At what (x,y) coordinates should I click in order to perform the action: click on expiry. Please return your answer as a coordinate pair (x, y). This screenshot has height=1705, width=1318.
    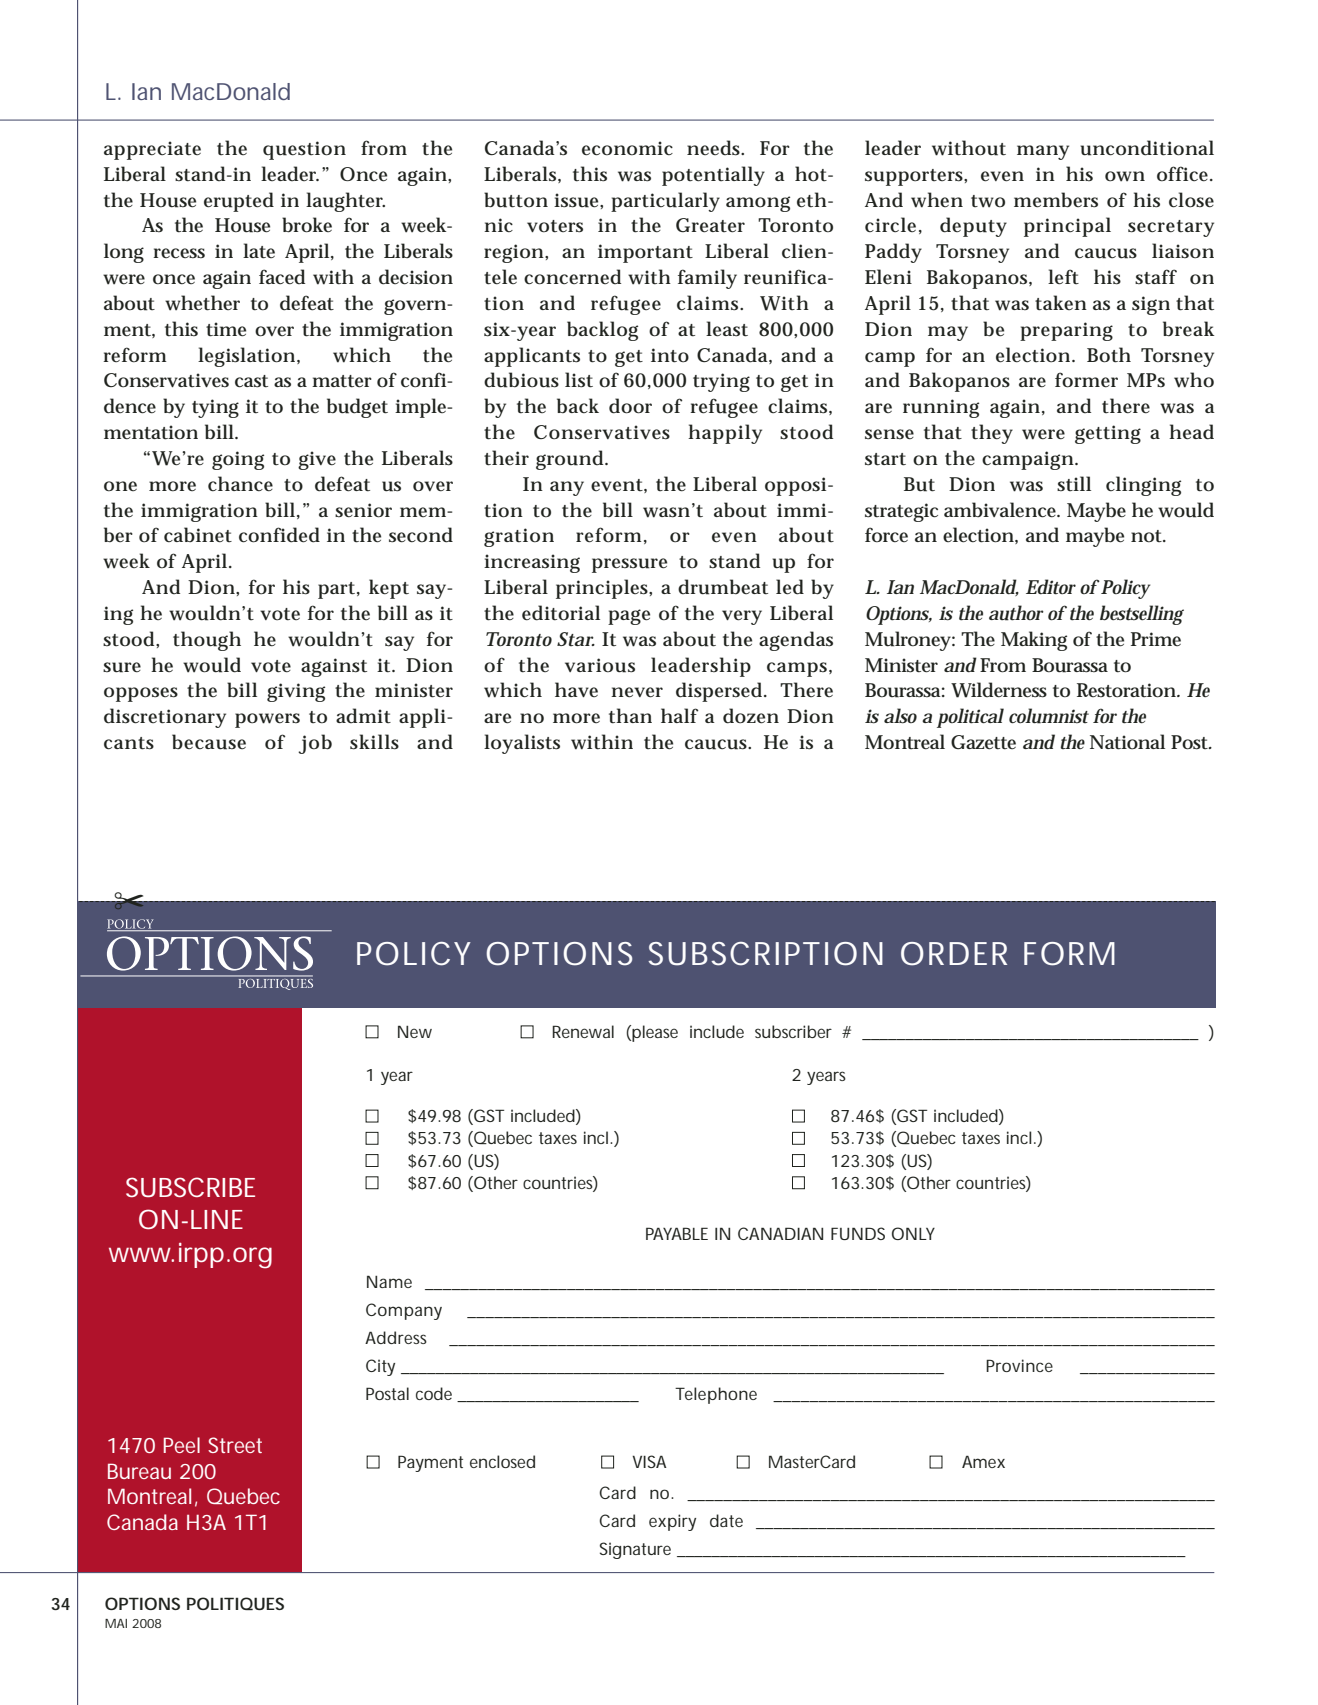
    Looking at the image, I should click on (672, 1522).
